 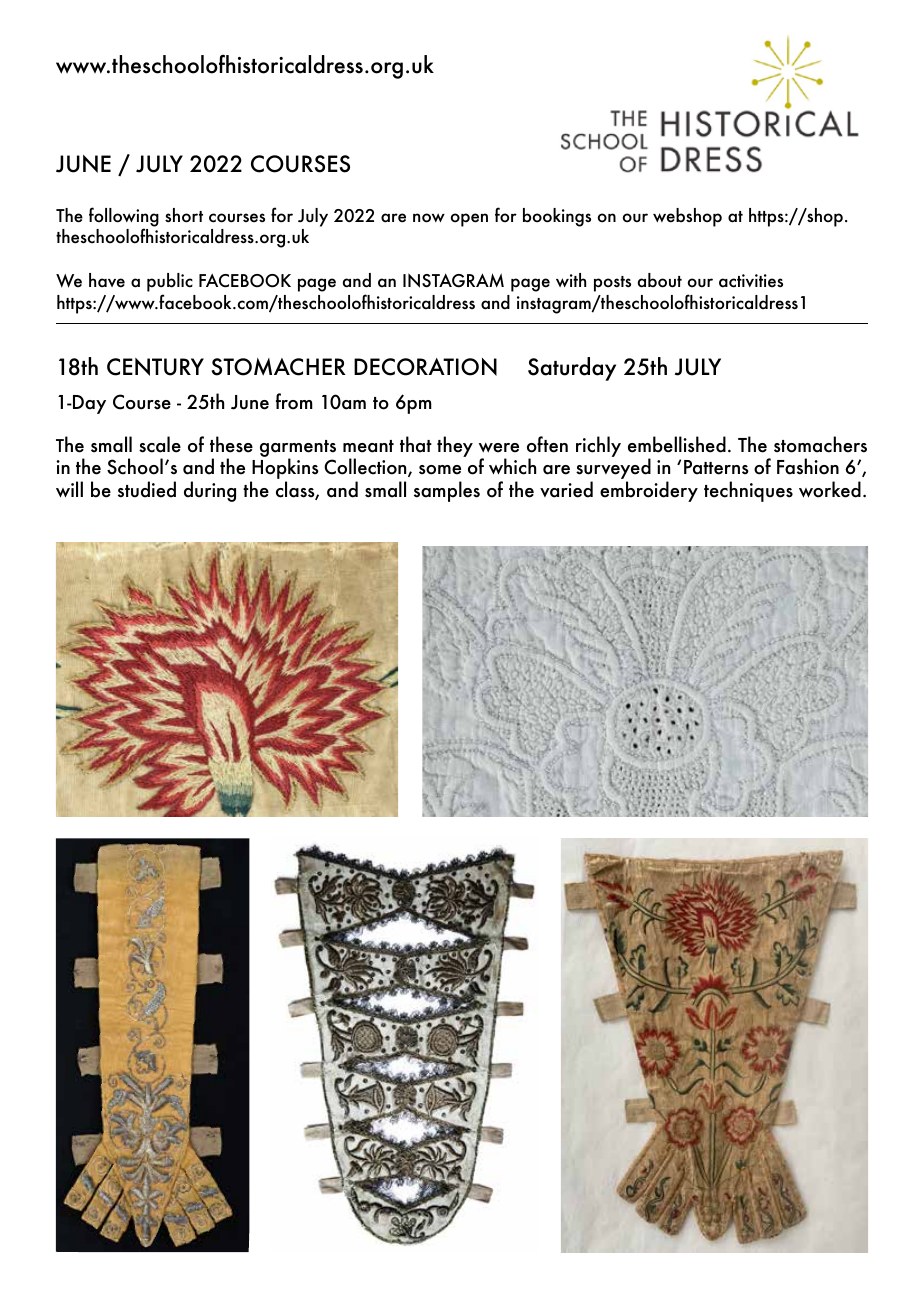 I want to click on activities, so click(x=751, y=281).
